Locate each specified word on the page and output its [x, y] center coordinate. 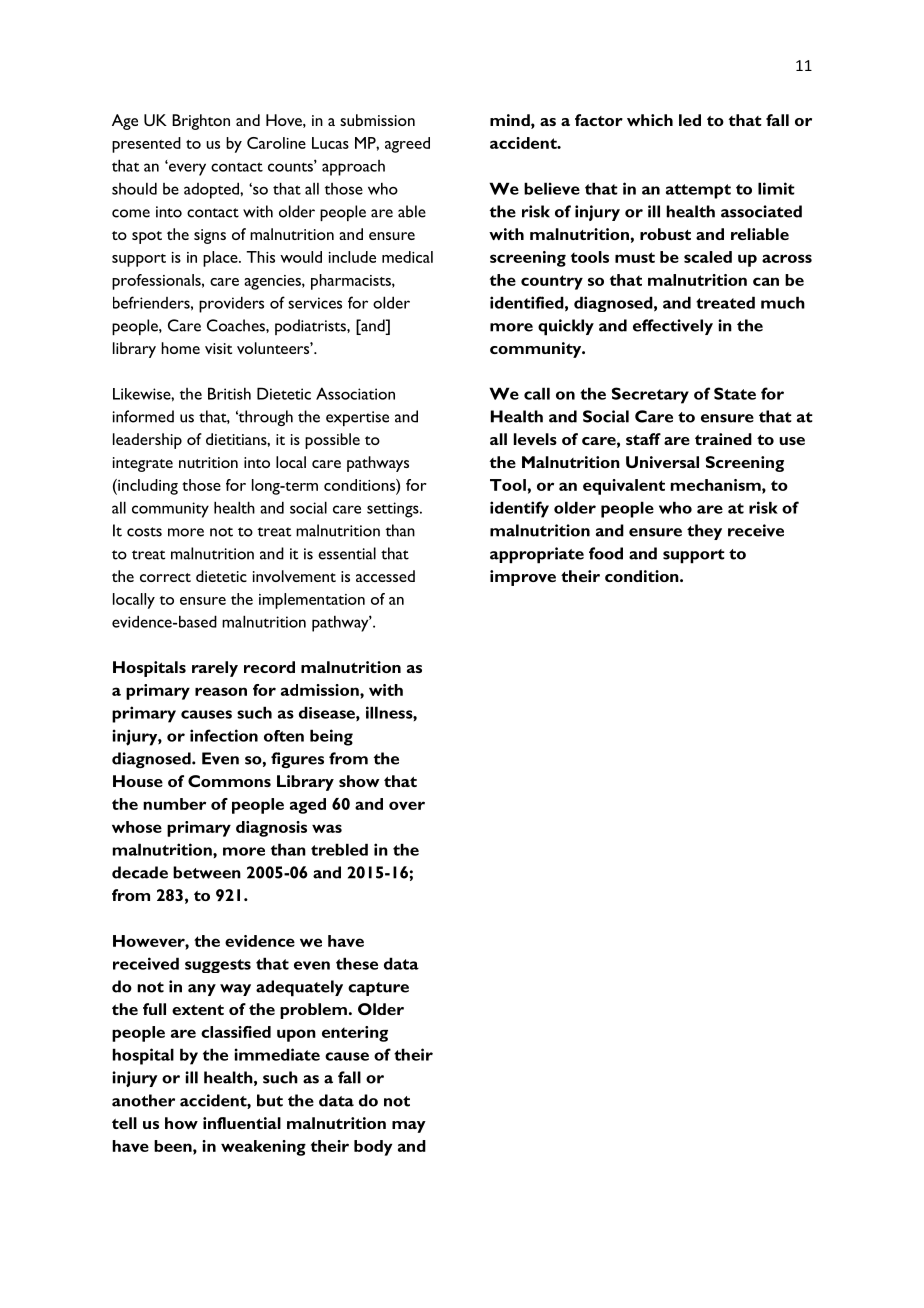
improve [523, 578]
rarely [215, 669]
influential [242, 1123]
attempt [698, 191]
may [409, 1127]
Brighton [201, 122]
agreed [407, 145]
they [704, 532]
